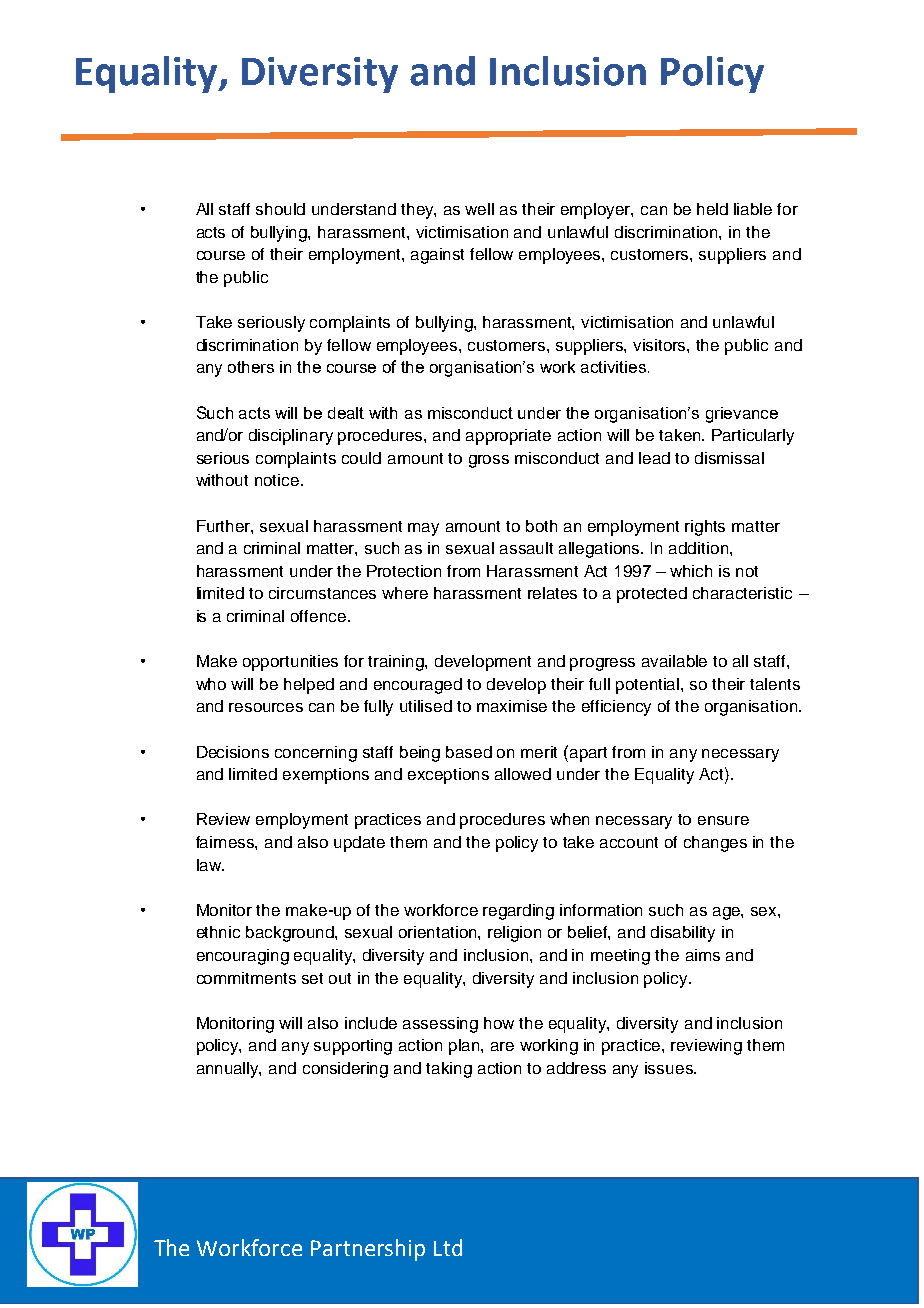 Image resolution: width=924 pixels, height=1308 pixels. Describe the element at coordinates (368, 1250) in the screenshot. I see `Partnership` at that location.
